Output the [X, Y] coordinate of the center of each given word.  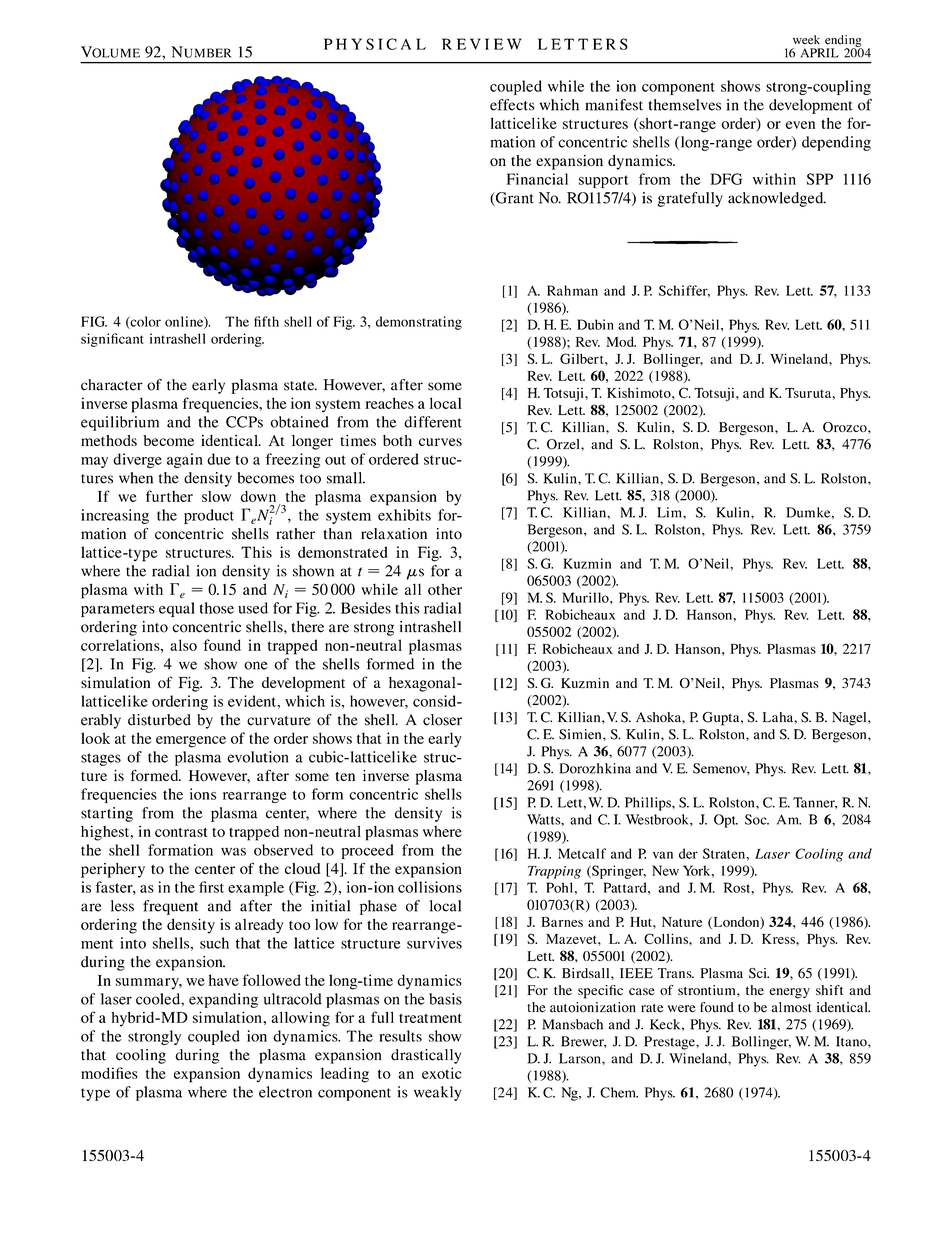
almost [791, 1007]
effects [512, 105]
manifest [614, 105]
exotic [442, 1073]
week [806, 40]
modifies [109, 1073]
